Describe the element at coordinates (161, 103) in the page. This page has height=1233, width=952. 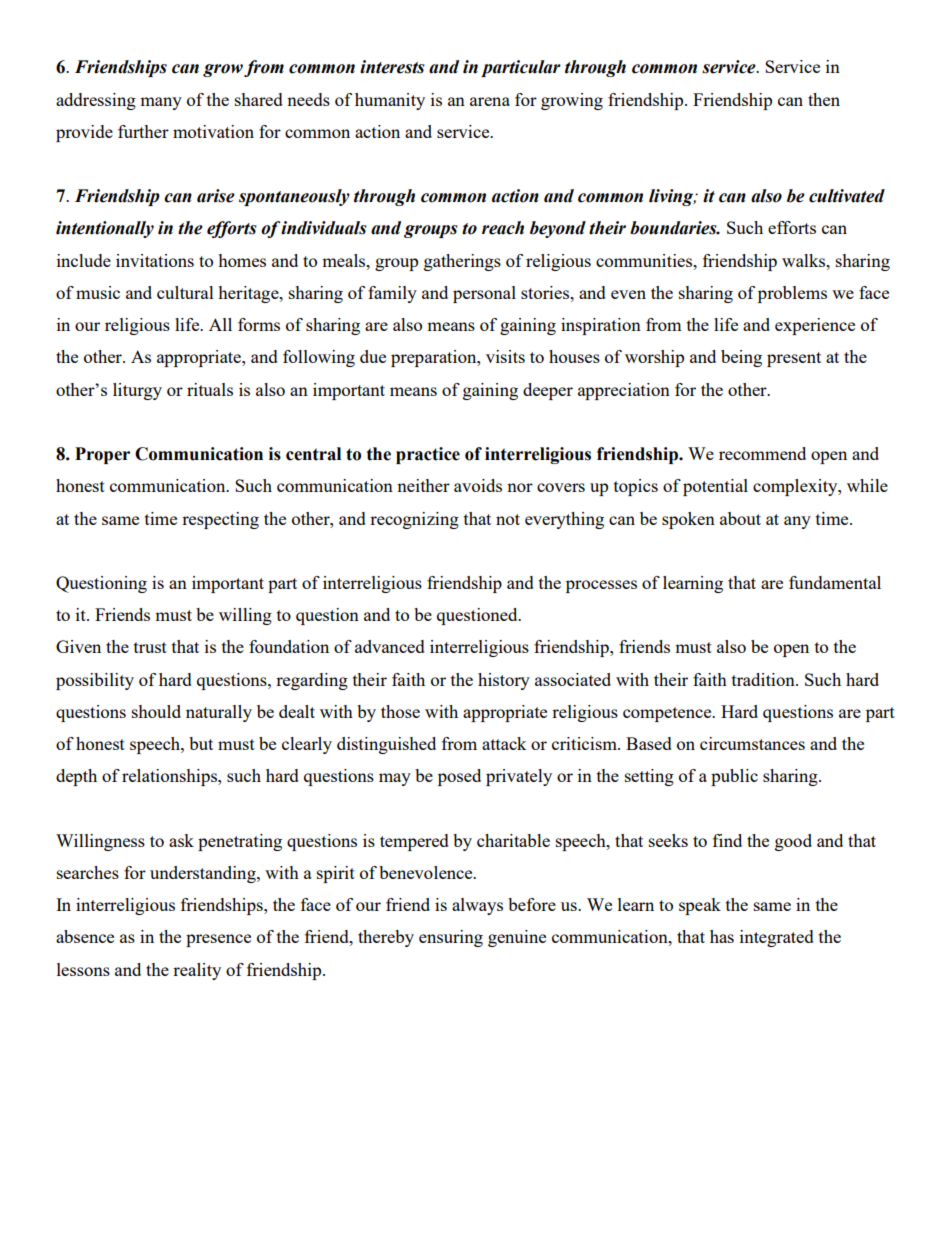
I see `many` at that location.
